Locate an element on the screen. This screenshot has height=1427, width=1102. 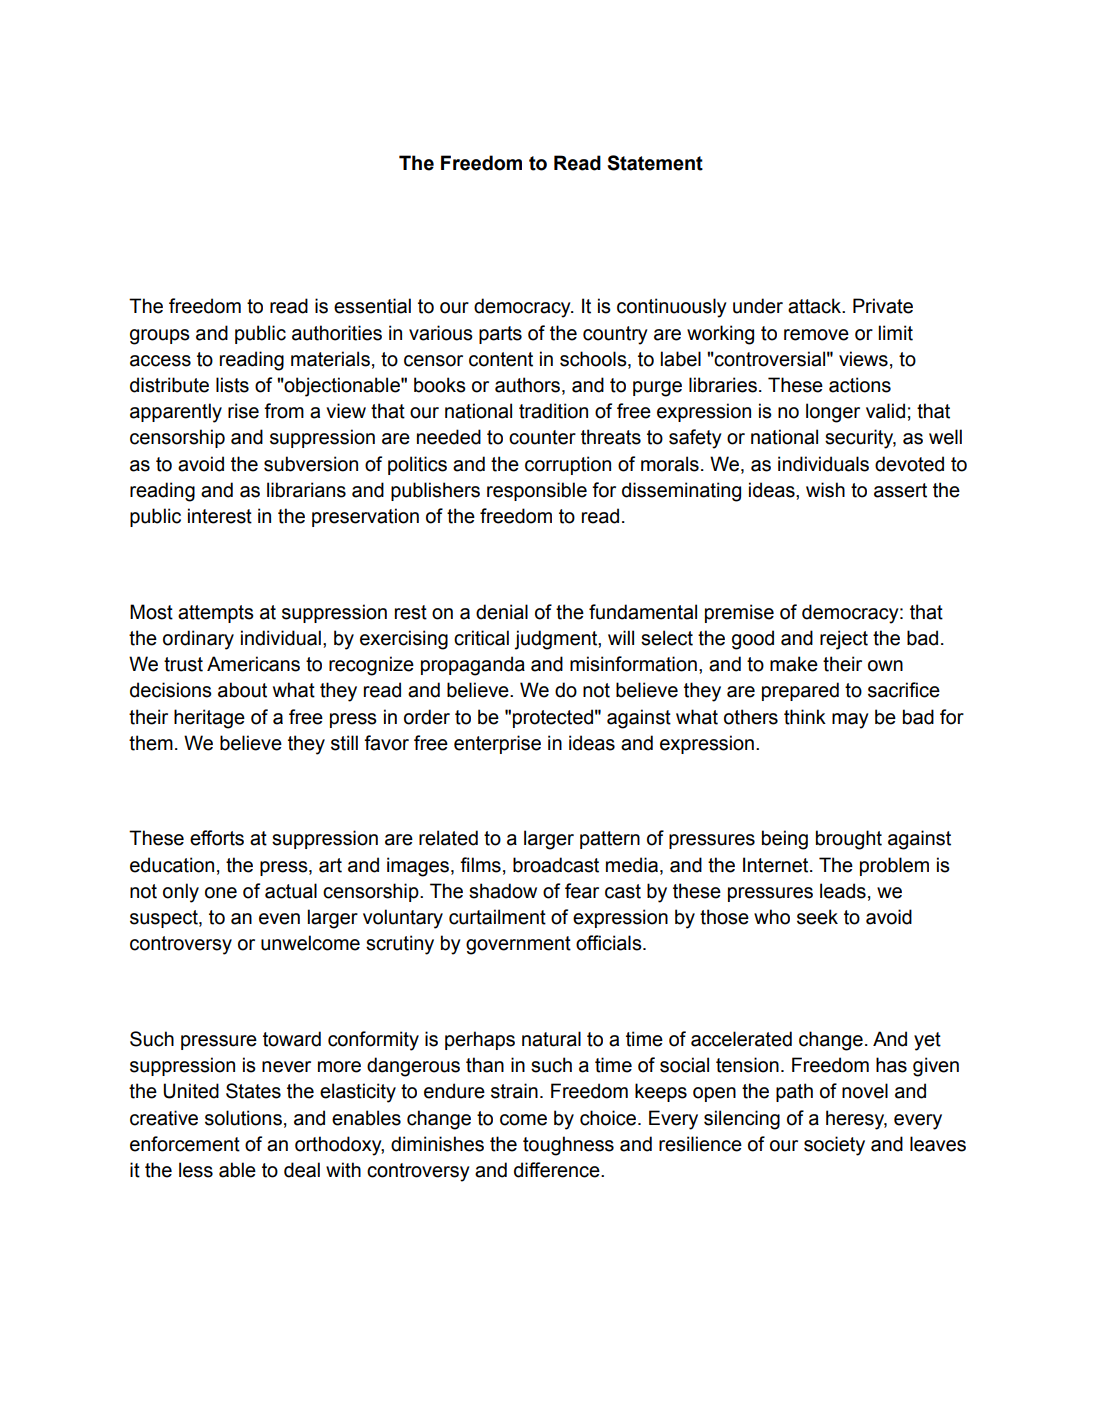
pattern is located at coordinates (610, 840).
